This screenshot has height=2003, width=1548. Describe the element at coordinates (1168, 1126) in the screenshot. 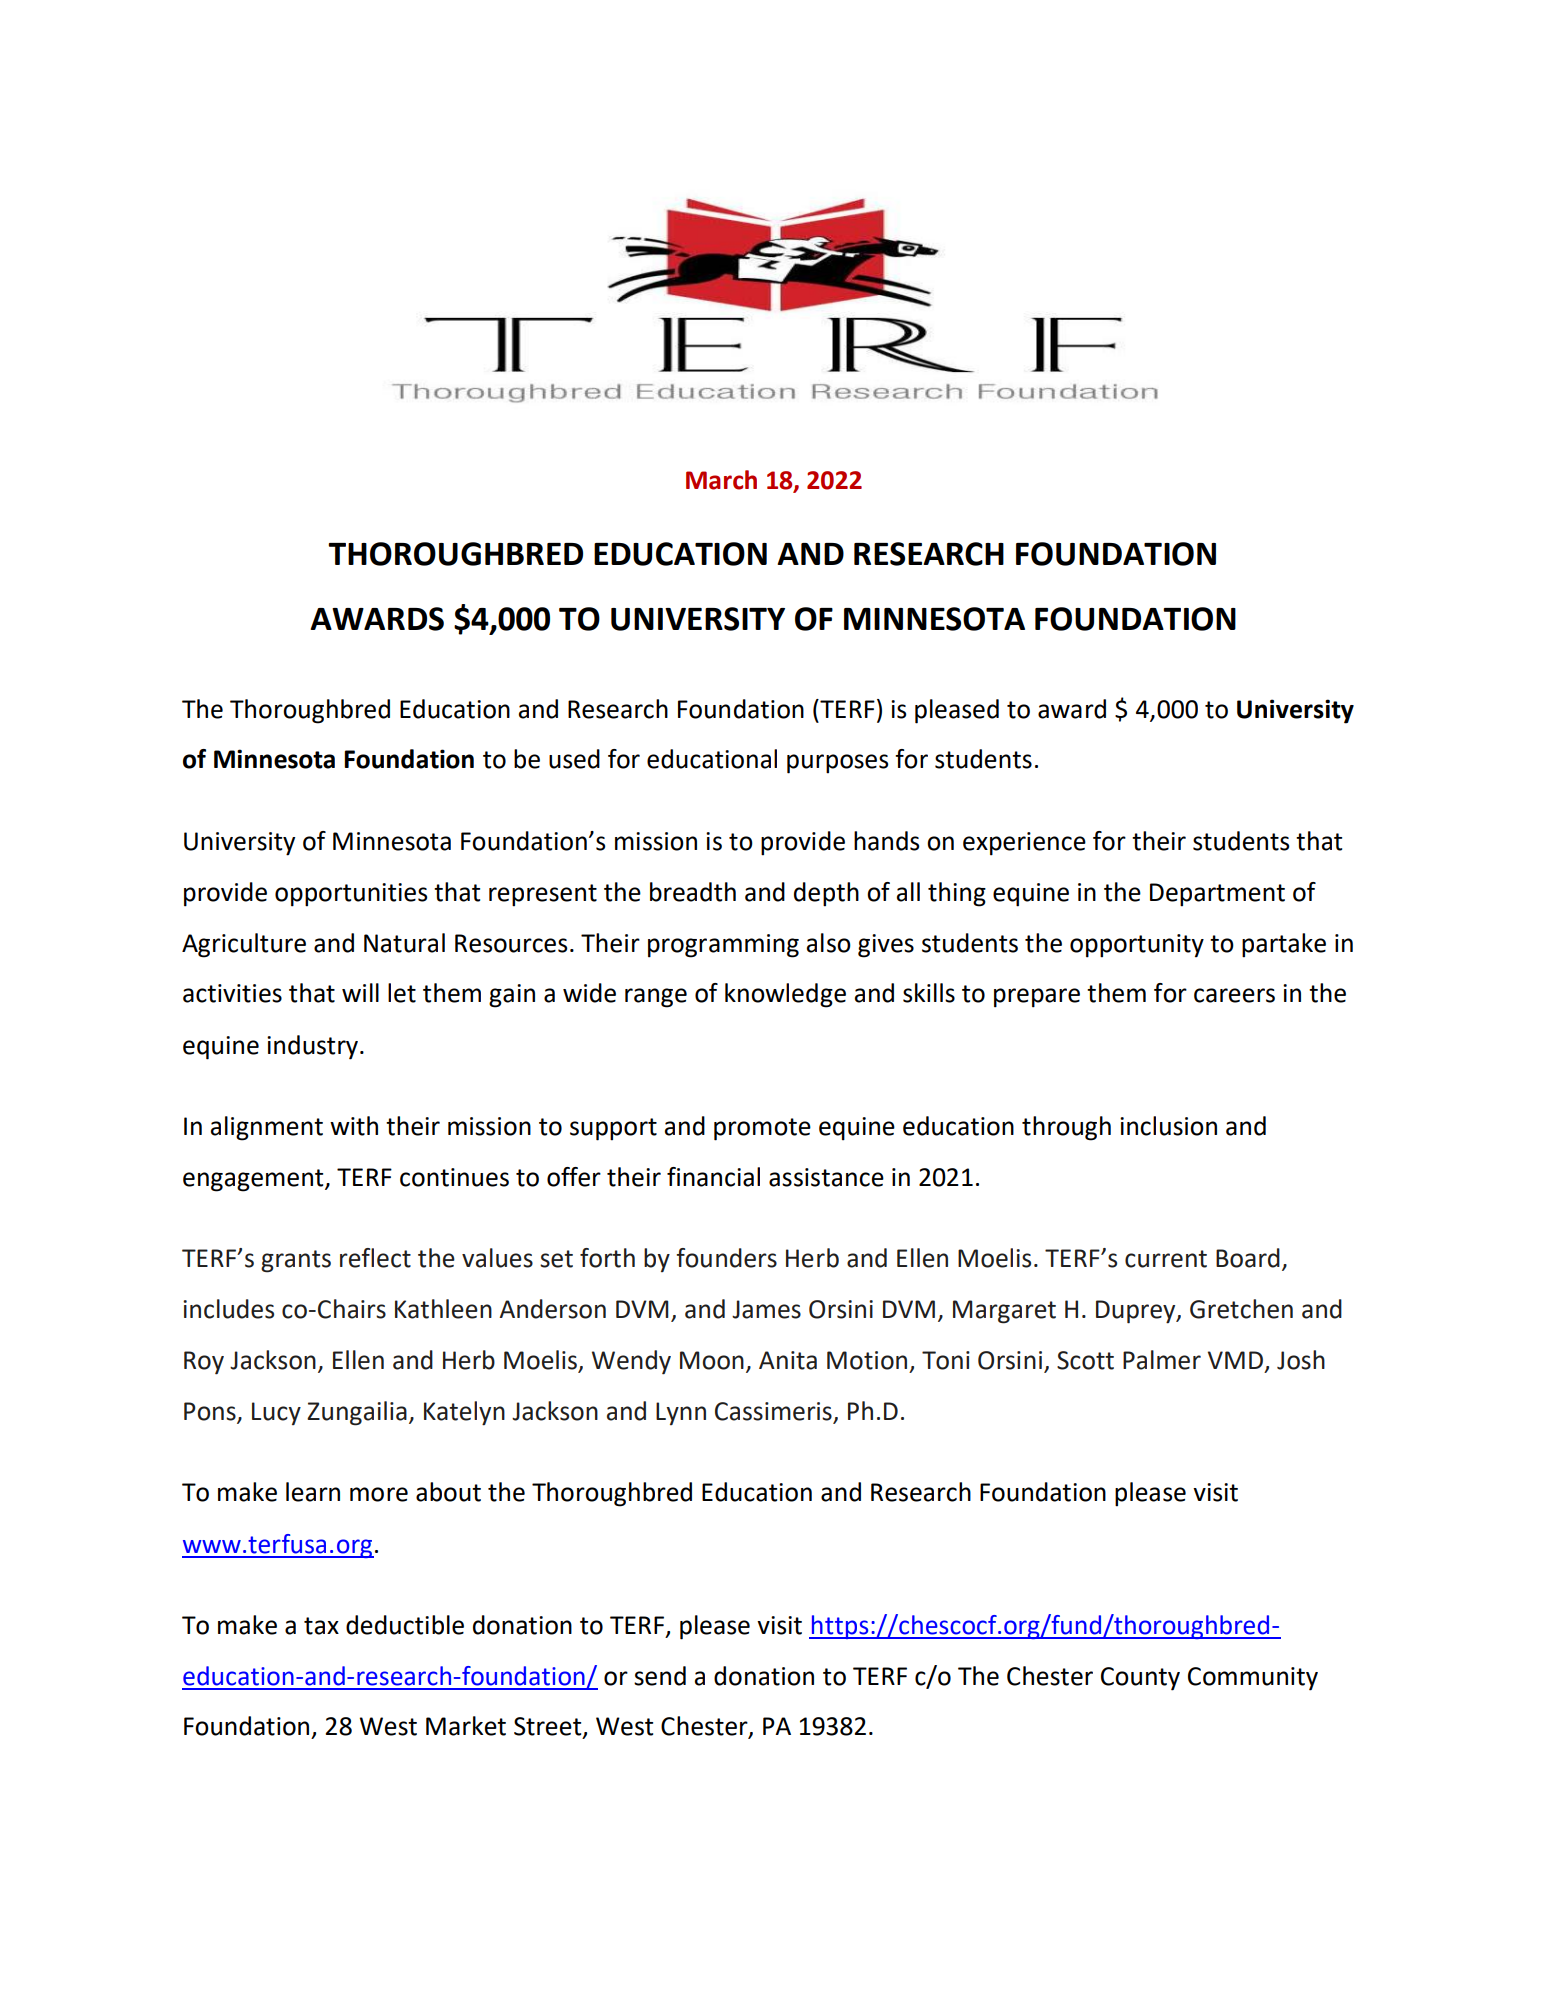

I see `inclusion` at that location.
